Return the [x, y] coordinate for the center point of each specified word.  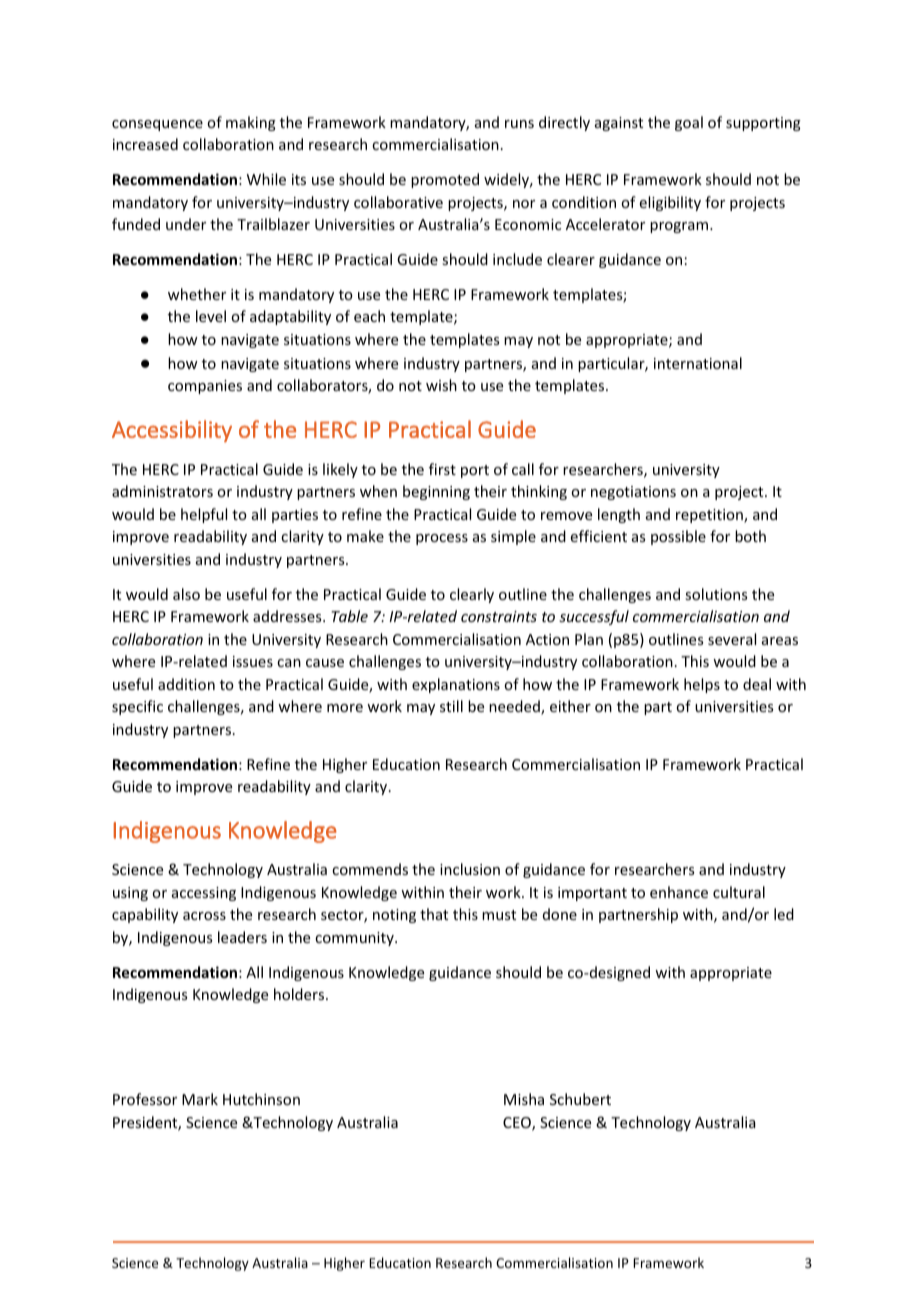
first [442, 469]
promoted [445, 180]
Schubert [580, 1099]
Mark [200, 1099]
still [451, 706]
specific [137, 707]
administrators [162, 491]
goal [689, 123]
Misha [524, 1099]
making [251, 123]
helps [702, 685]
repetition [710, 516]
